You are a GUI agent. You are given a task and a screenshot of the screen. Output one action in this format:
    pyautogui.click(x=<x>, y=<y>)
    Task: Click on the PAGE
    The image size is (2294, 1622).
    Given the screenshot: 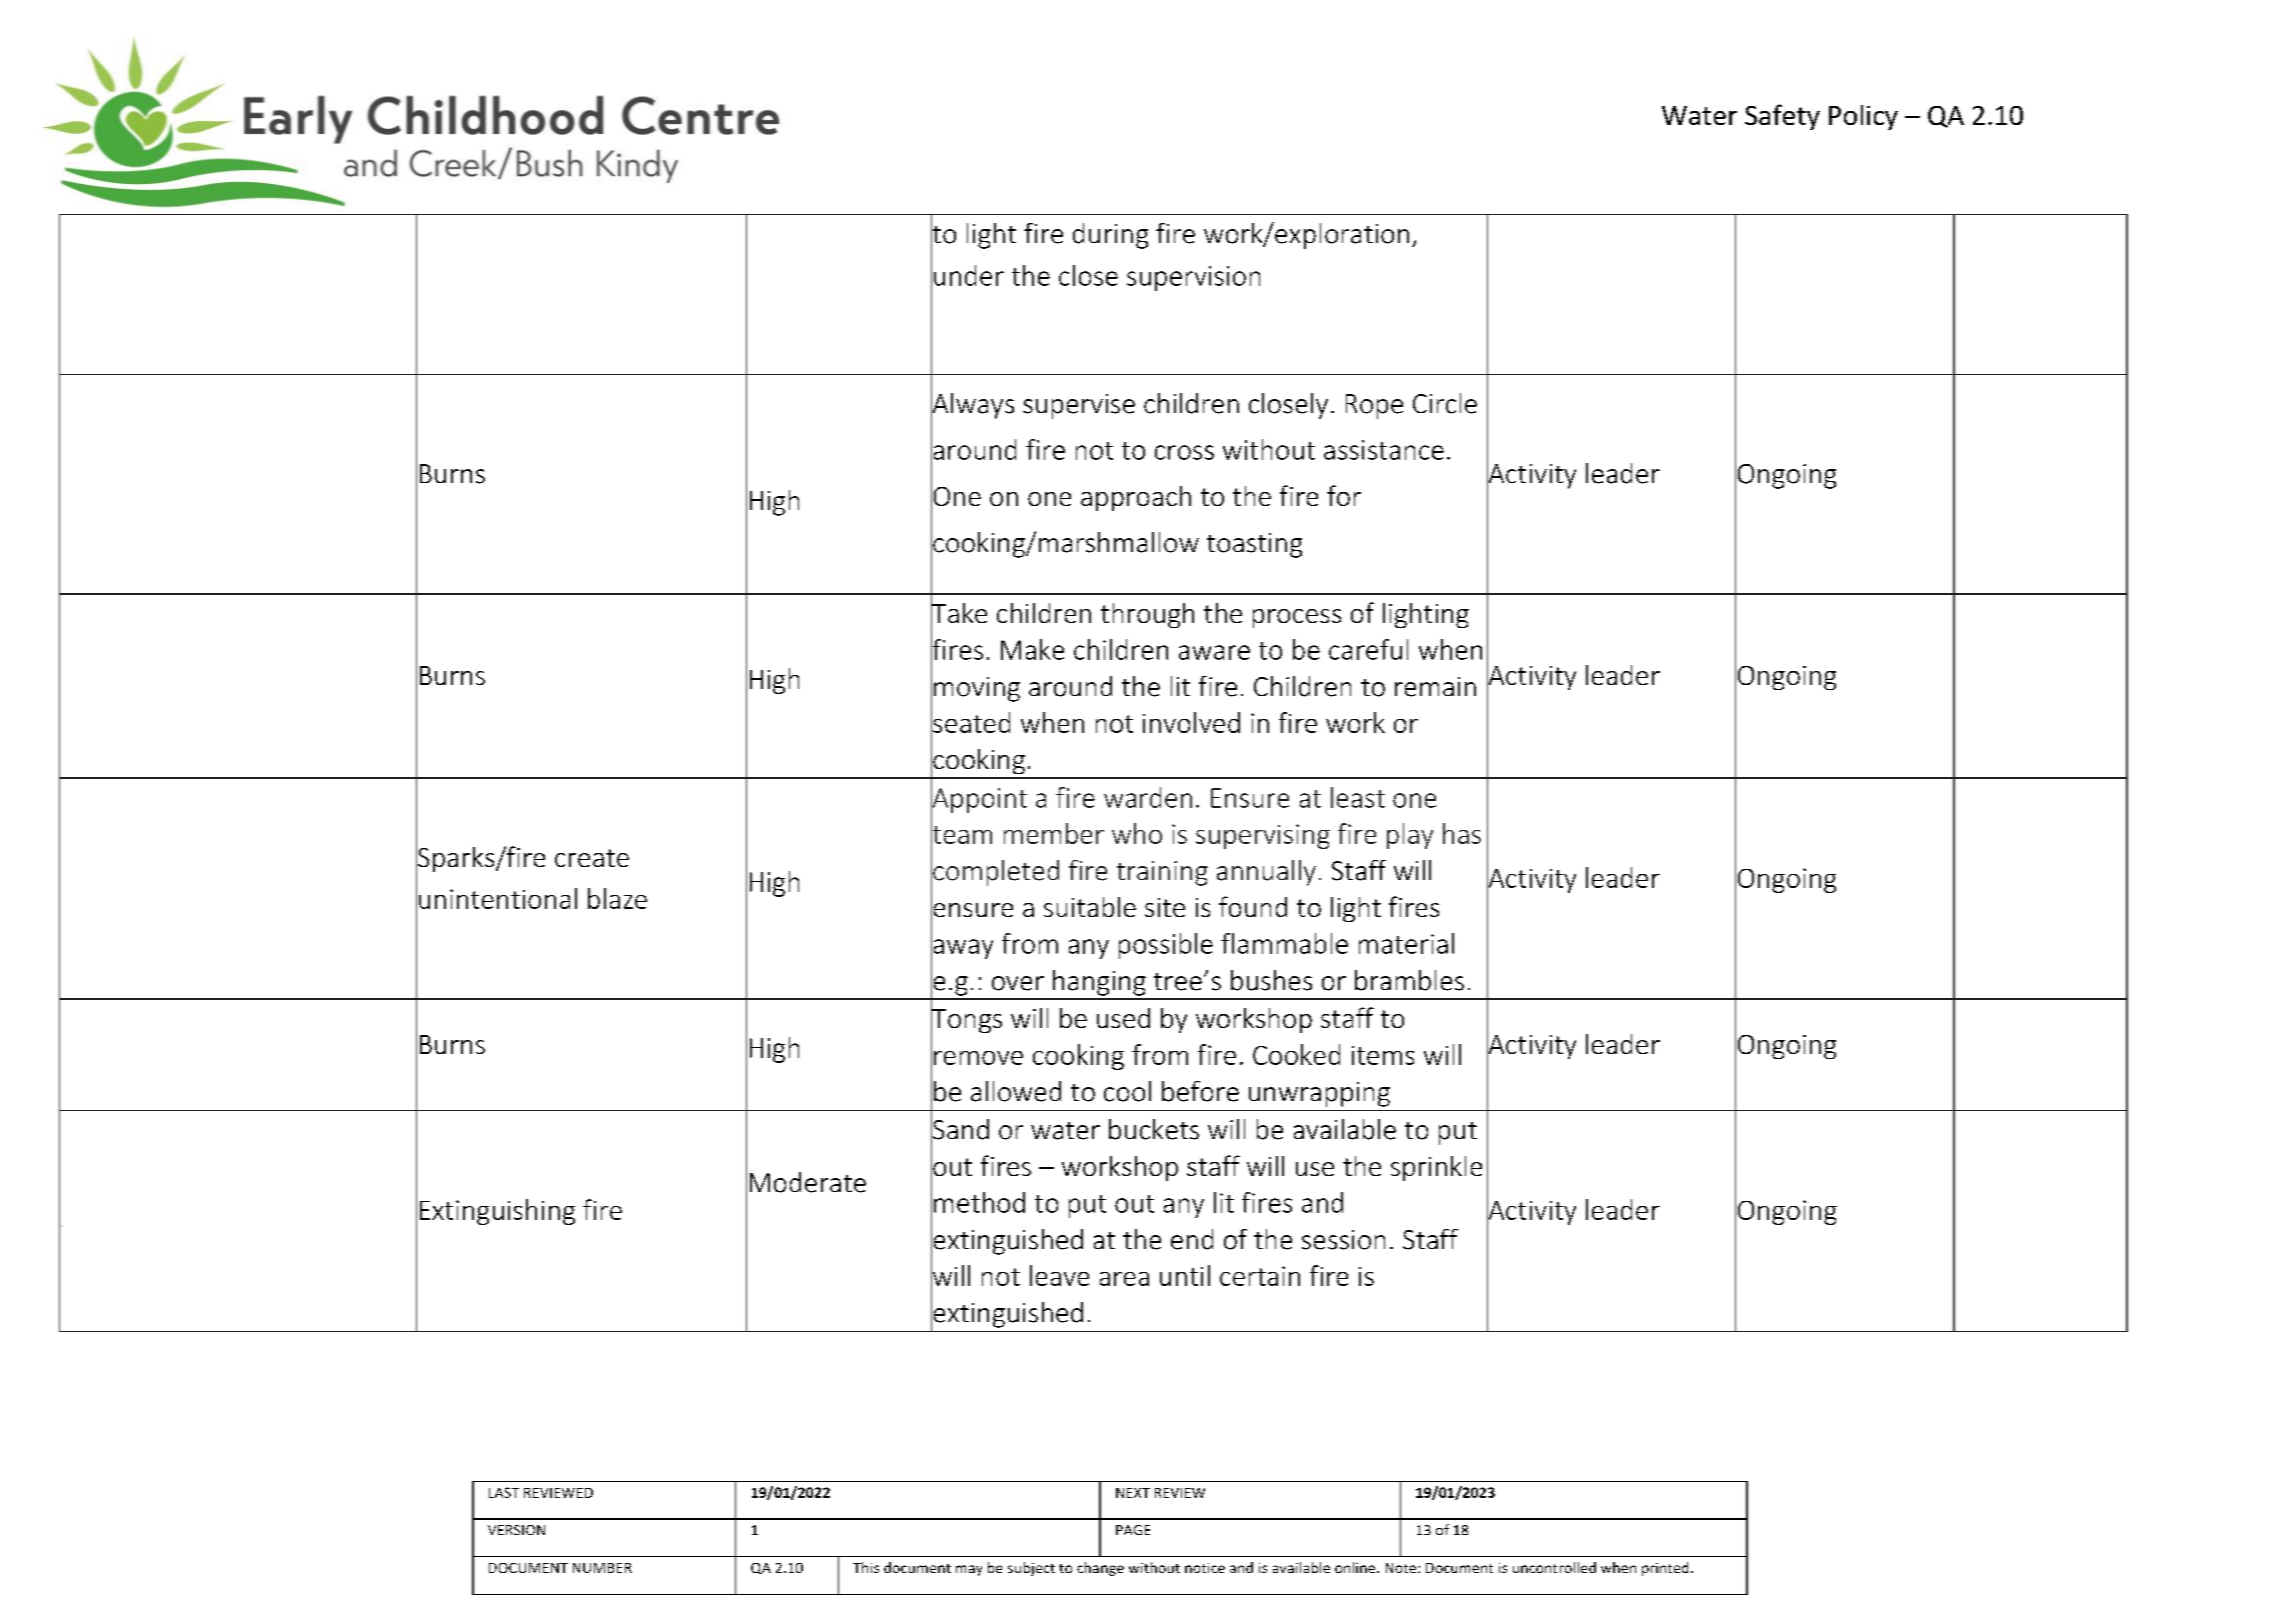 What is the action you would take?
    pyautogui.click(x=1133, y=1530)
